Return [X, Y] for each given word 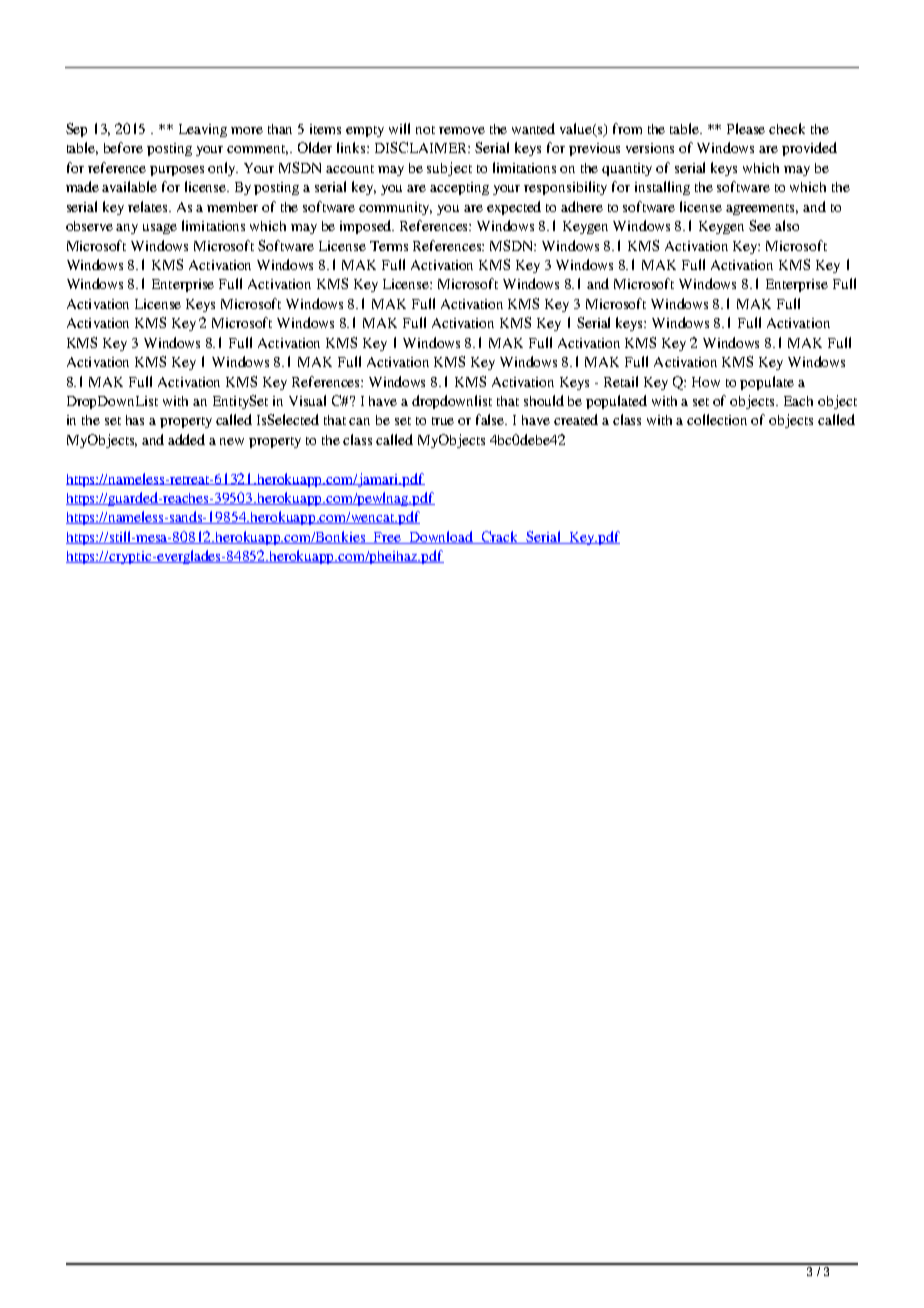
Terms [389, 246]
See [760, 225]
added [186, 439]
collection [717, 419]
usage [160, 229]
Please [746, 128]
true [443, 421]
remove [462, 130]
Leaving [203, 130]
